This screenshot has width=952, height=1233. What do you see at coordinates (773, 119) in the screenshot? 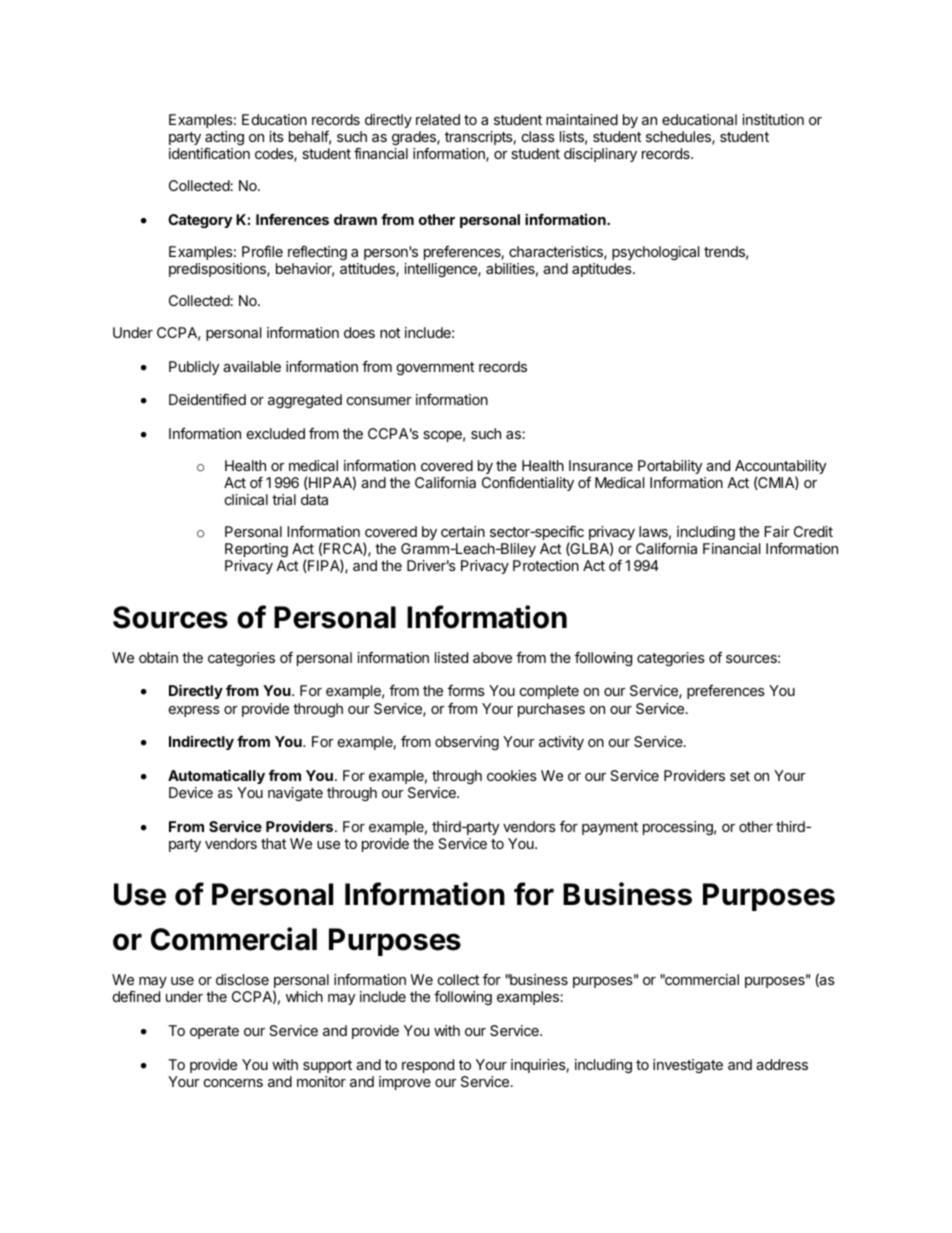
I see `institution` at bounding box center [773, 119].
